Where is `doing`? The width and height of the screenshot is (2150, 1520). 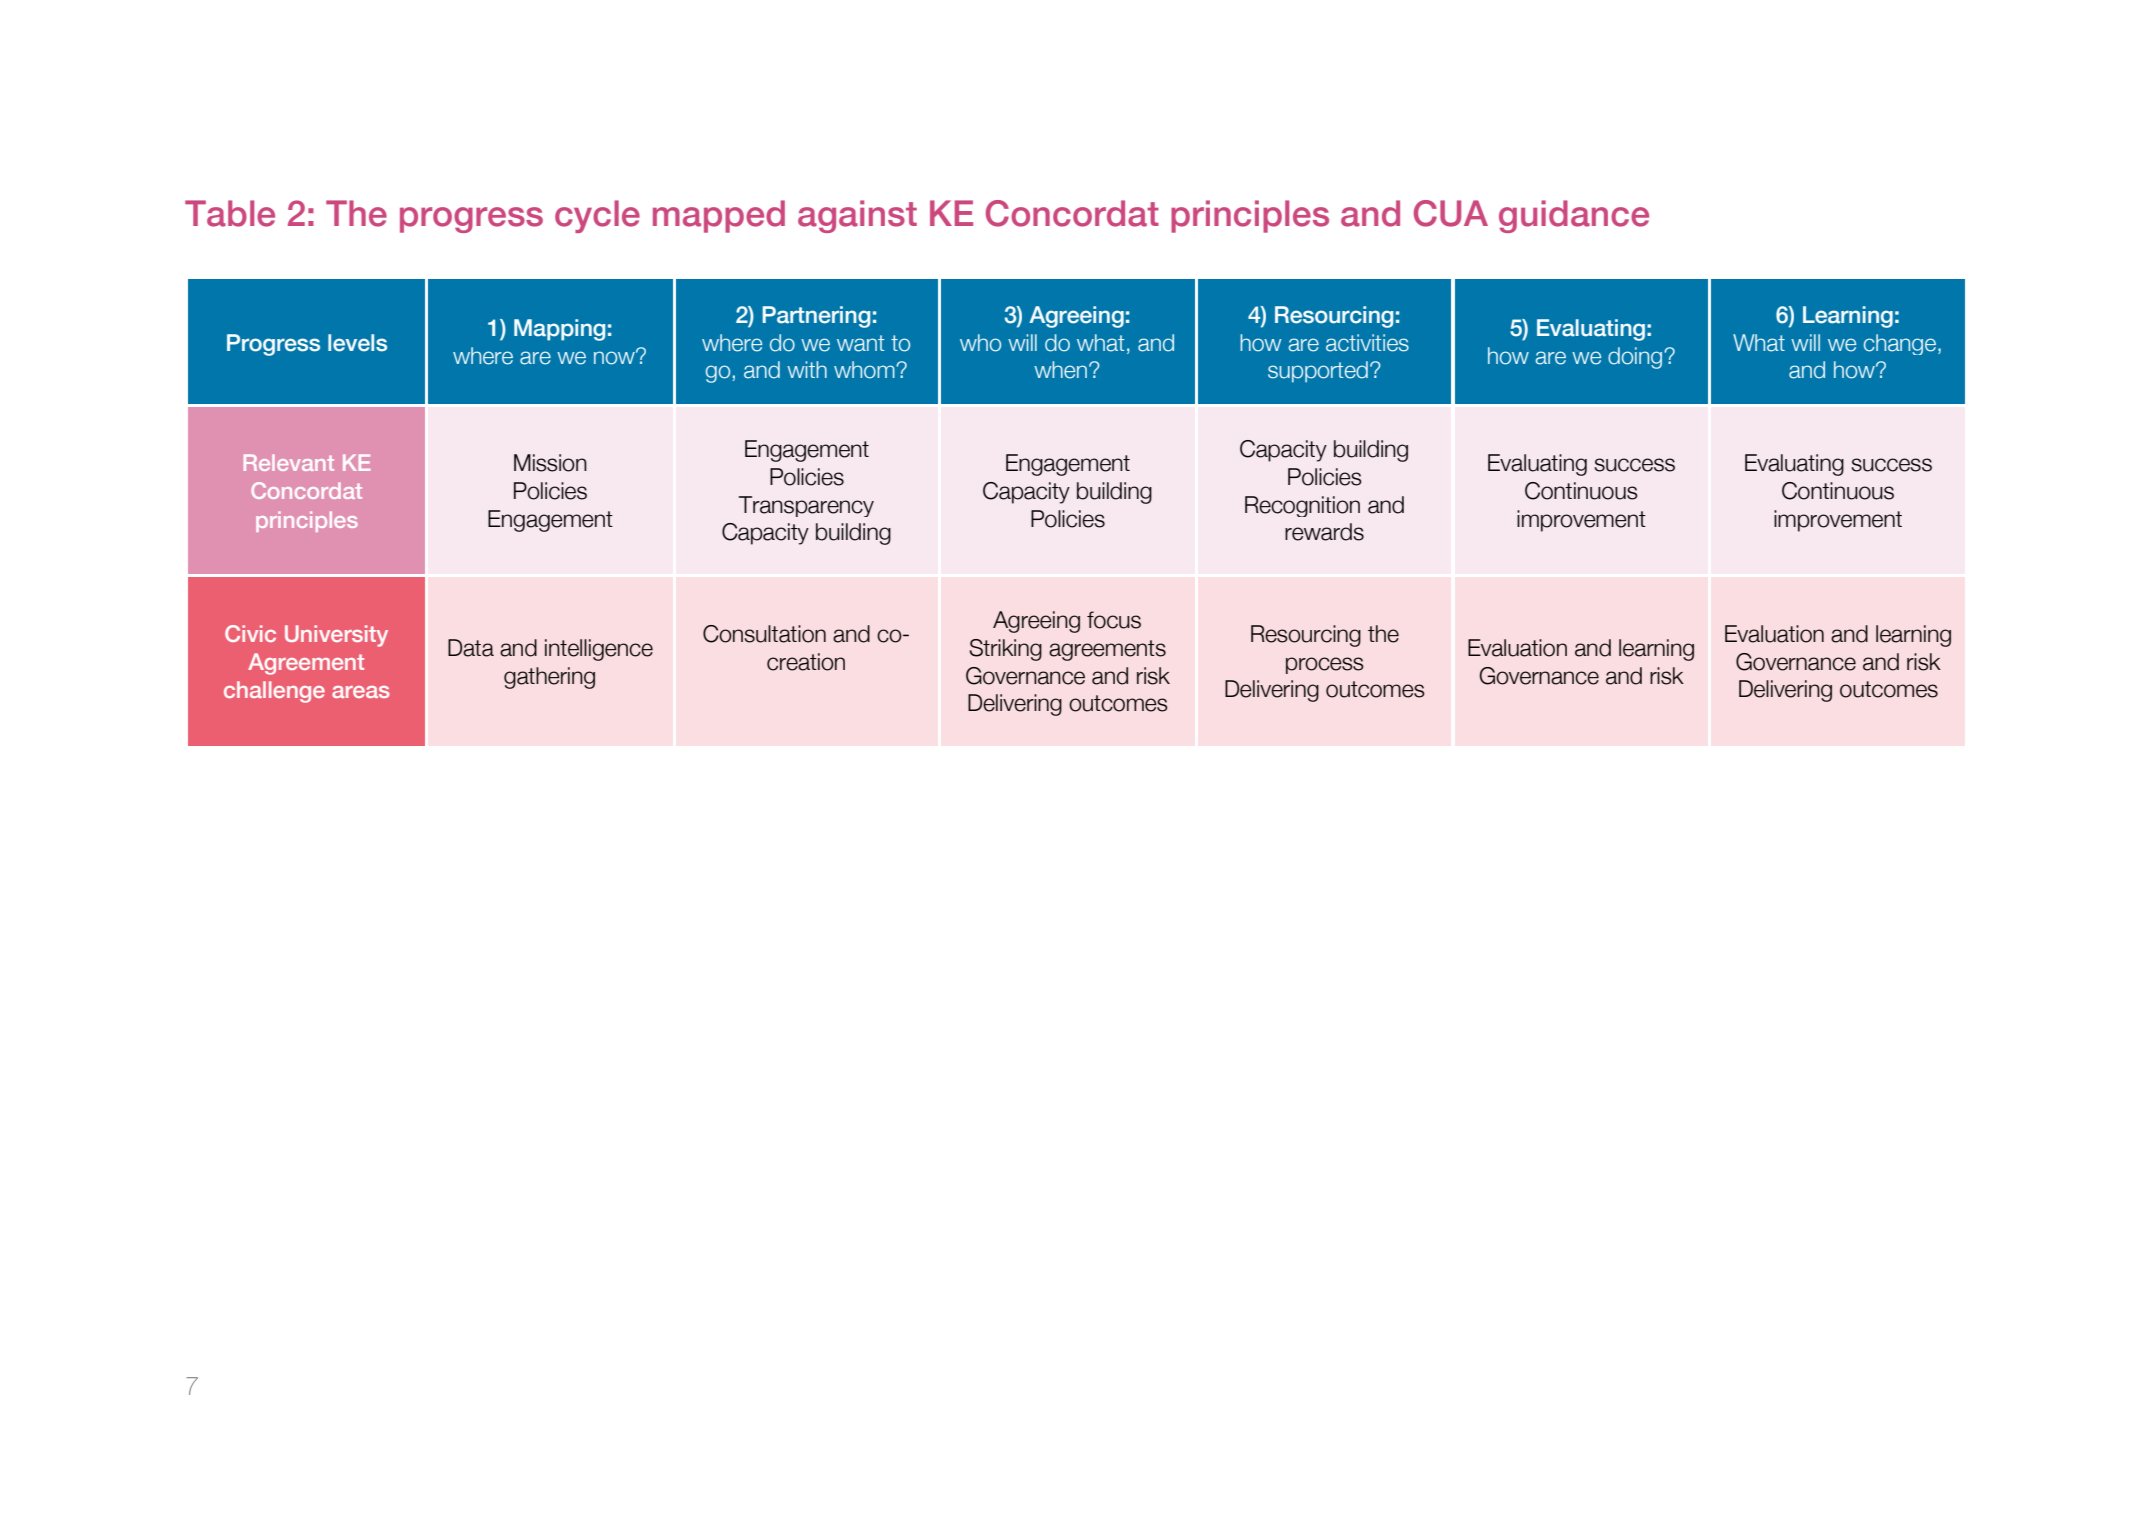
doing is located at coordinates (1636, 358).
